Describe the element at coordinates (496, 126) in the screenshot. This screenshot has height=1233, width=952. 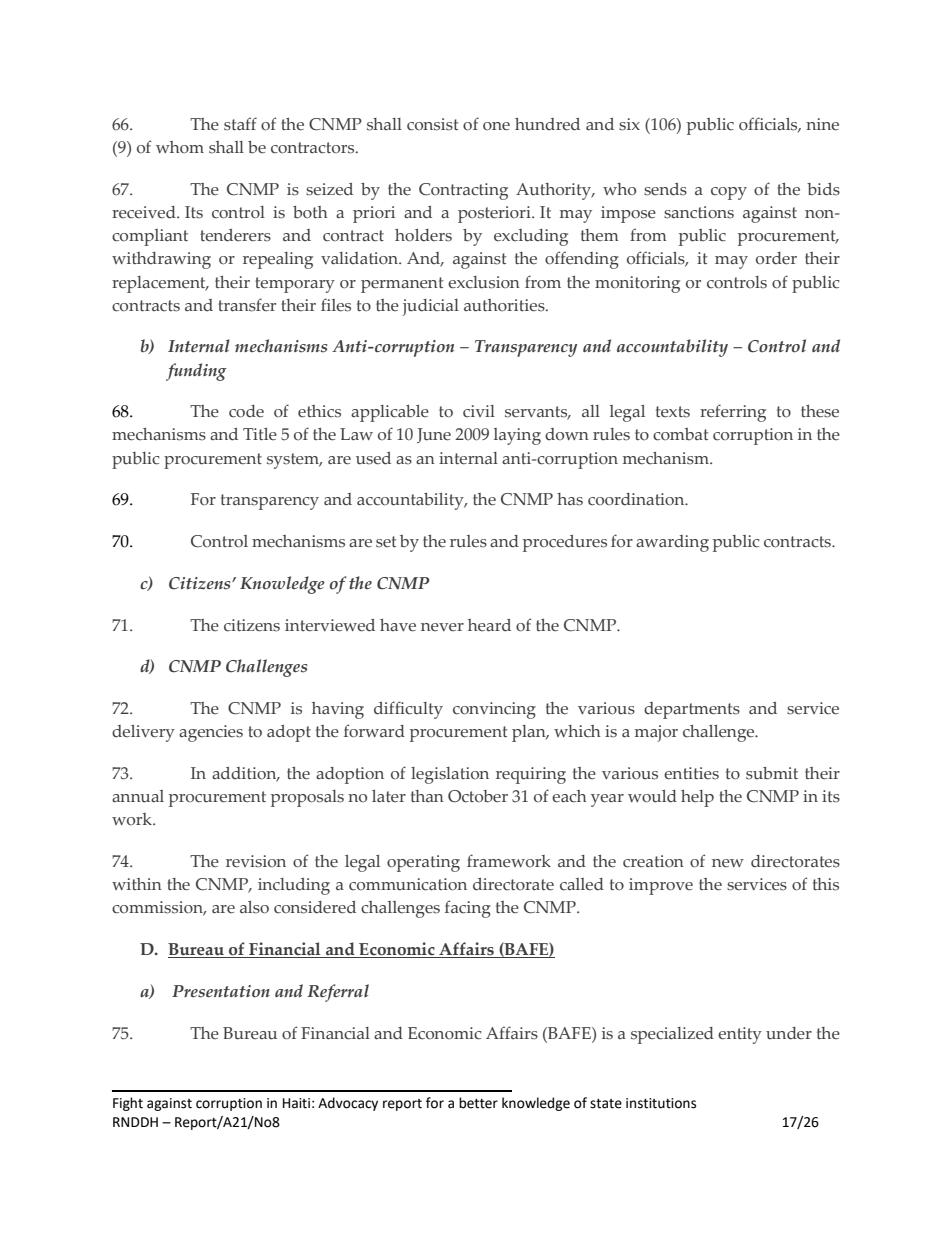
I see `one` at that location.
